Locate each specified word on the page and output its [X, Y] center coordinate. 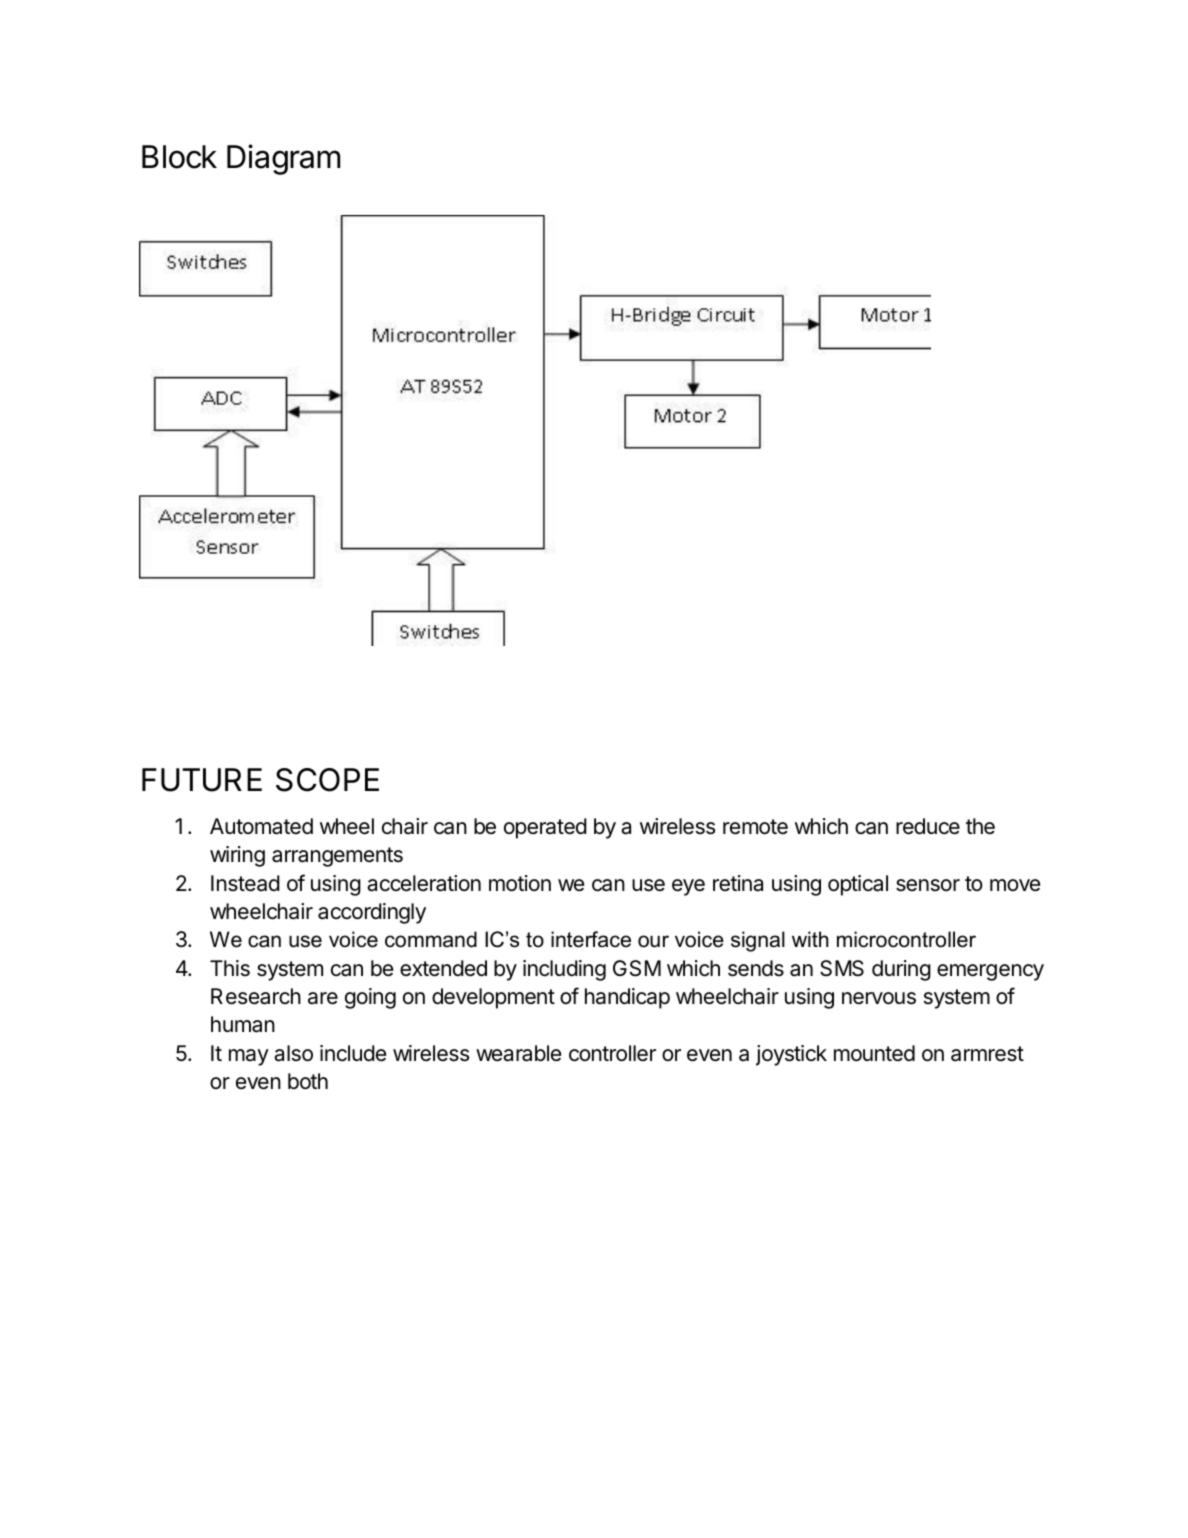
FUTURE [202, 780]
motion [520, 883]
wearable [518, 1053]
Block [179, 157]
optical [858, 885]
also [293, 1053]
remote [755, 827]
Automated [261, 826]
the [980, 826]
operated [545, 828]
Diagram [283, 159]
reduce [928, 826]
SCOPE [327, 780]
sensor [928, 885]
